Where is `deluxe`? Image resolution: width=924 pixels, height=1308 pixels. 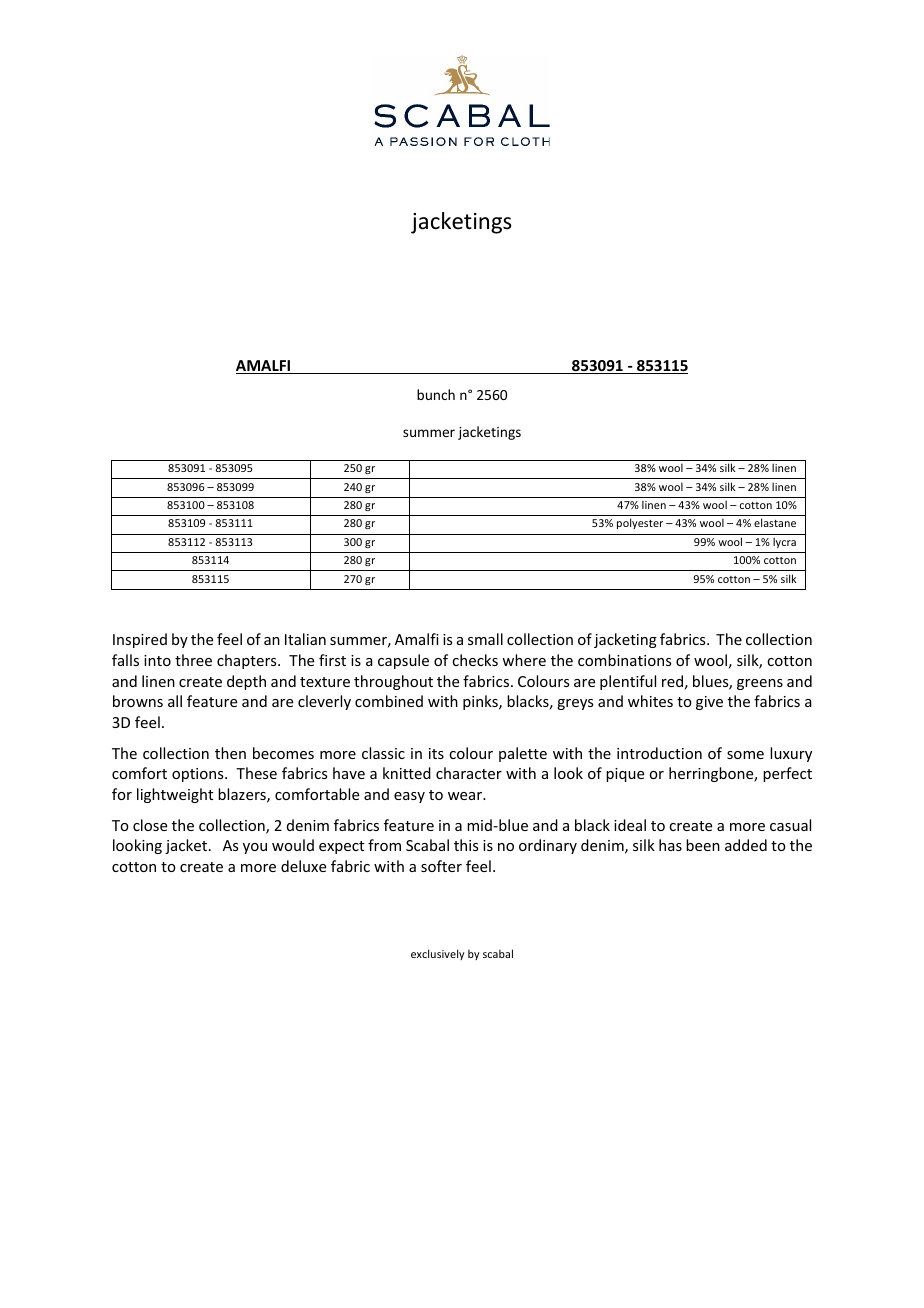
deluxe is located at coordinates (303, 866).
